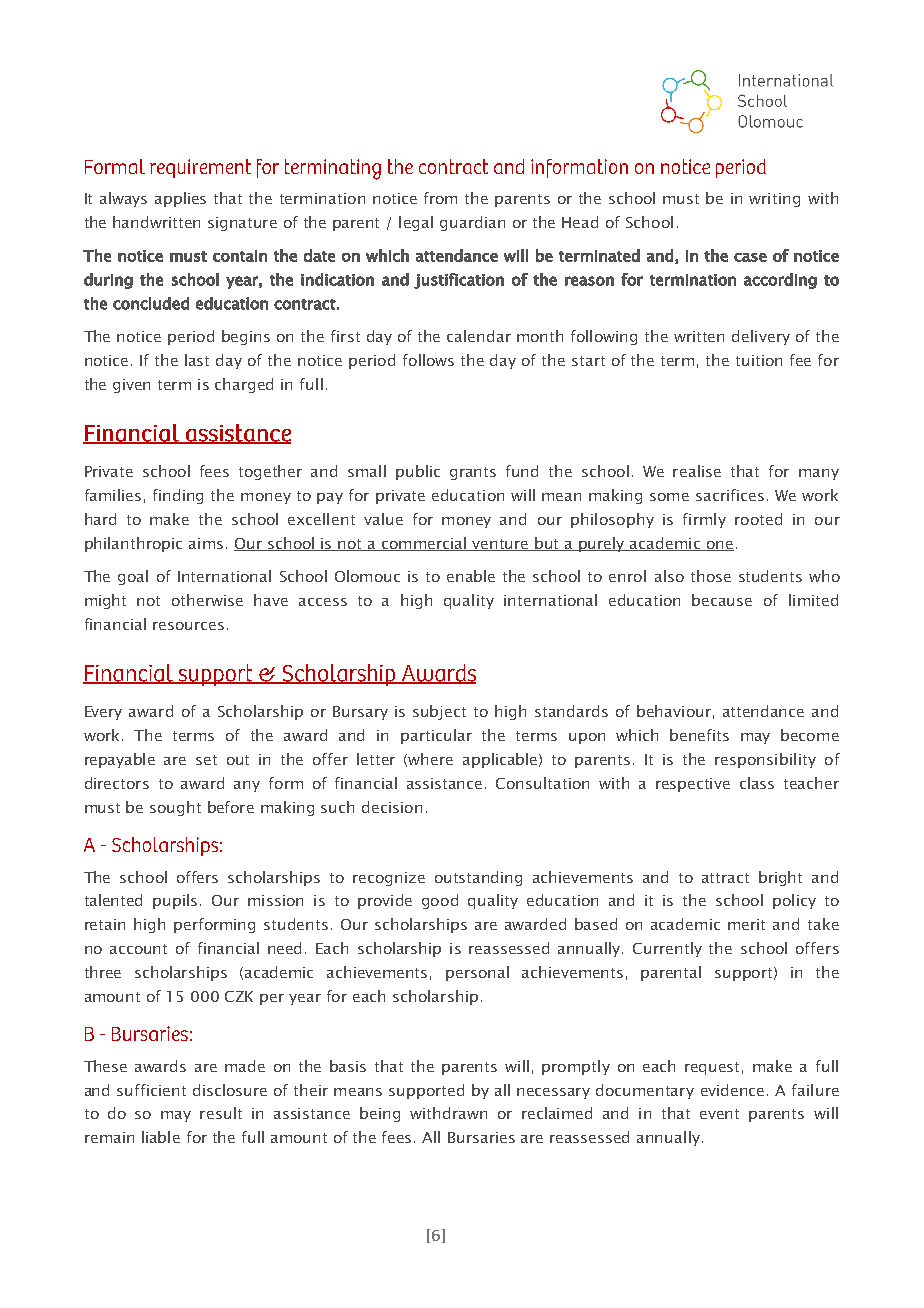  I want to click on applies, so click(180, 199).
